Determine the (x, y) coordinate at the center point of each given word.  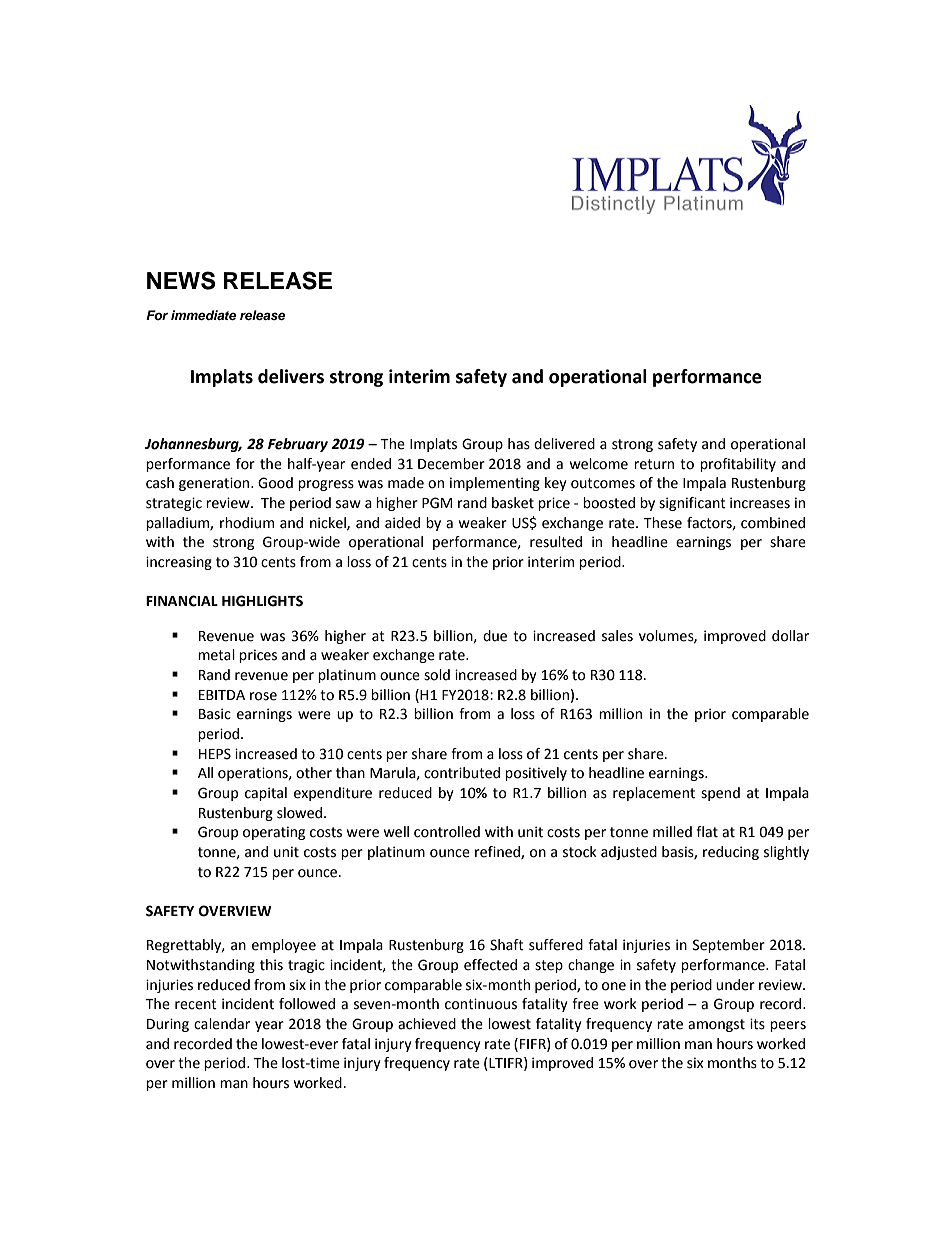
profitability (738, 465)
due (495, 636)
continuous (481, 1004)
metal (216, 655)
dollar (790, 636)
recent (196, 1004)
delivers (291, 376)
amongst (716, 1025)
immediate (204, 315)
